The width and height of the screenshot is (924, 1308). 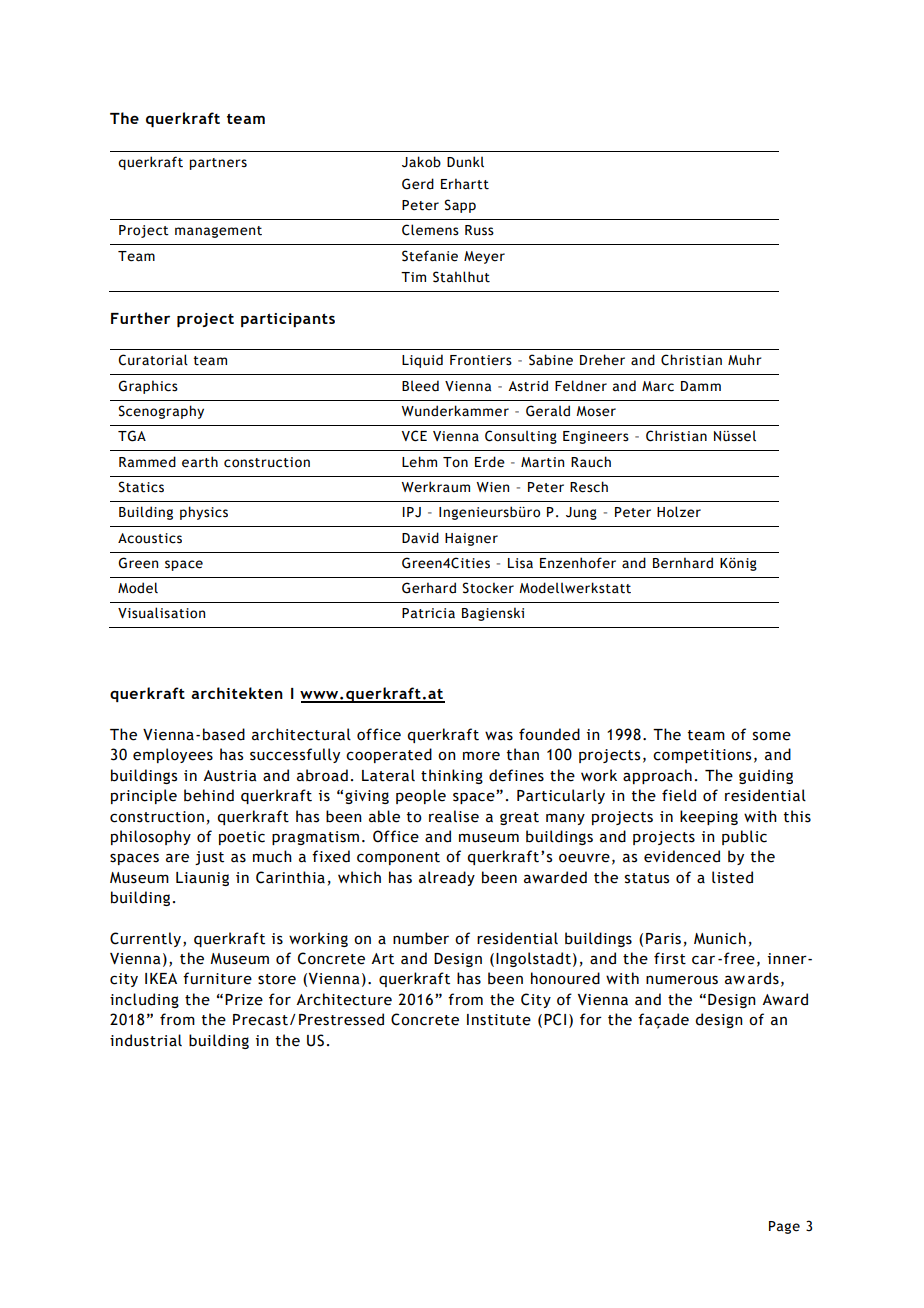 What do you see at coordinates (209, 858) in the screenshot?
I see `just` at bounding box center [209, 858].
